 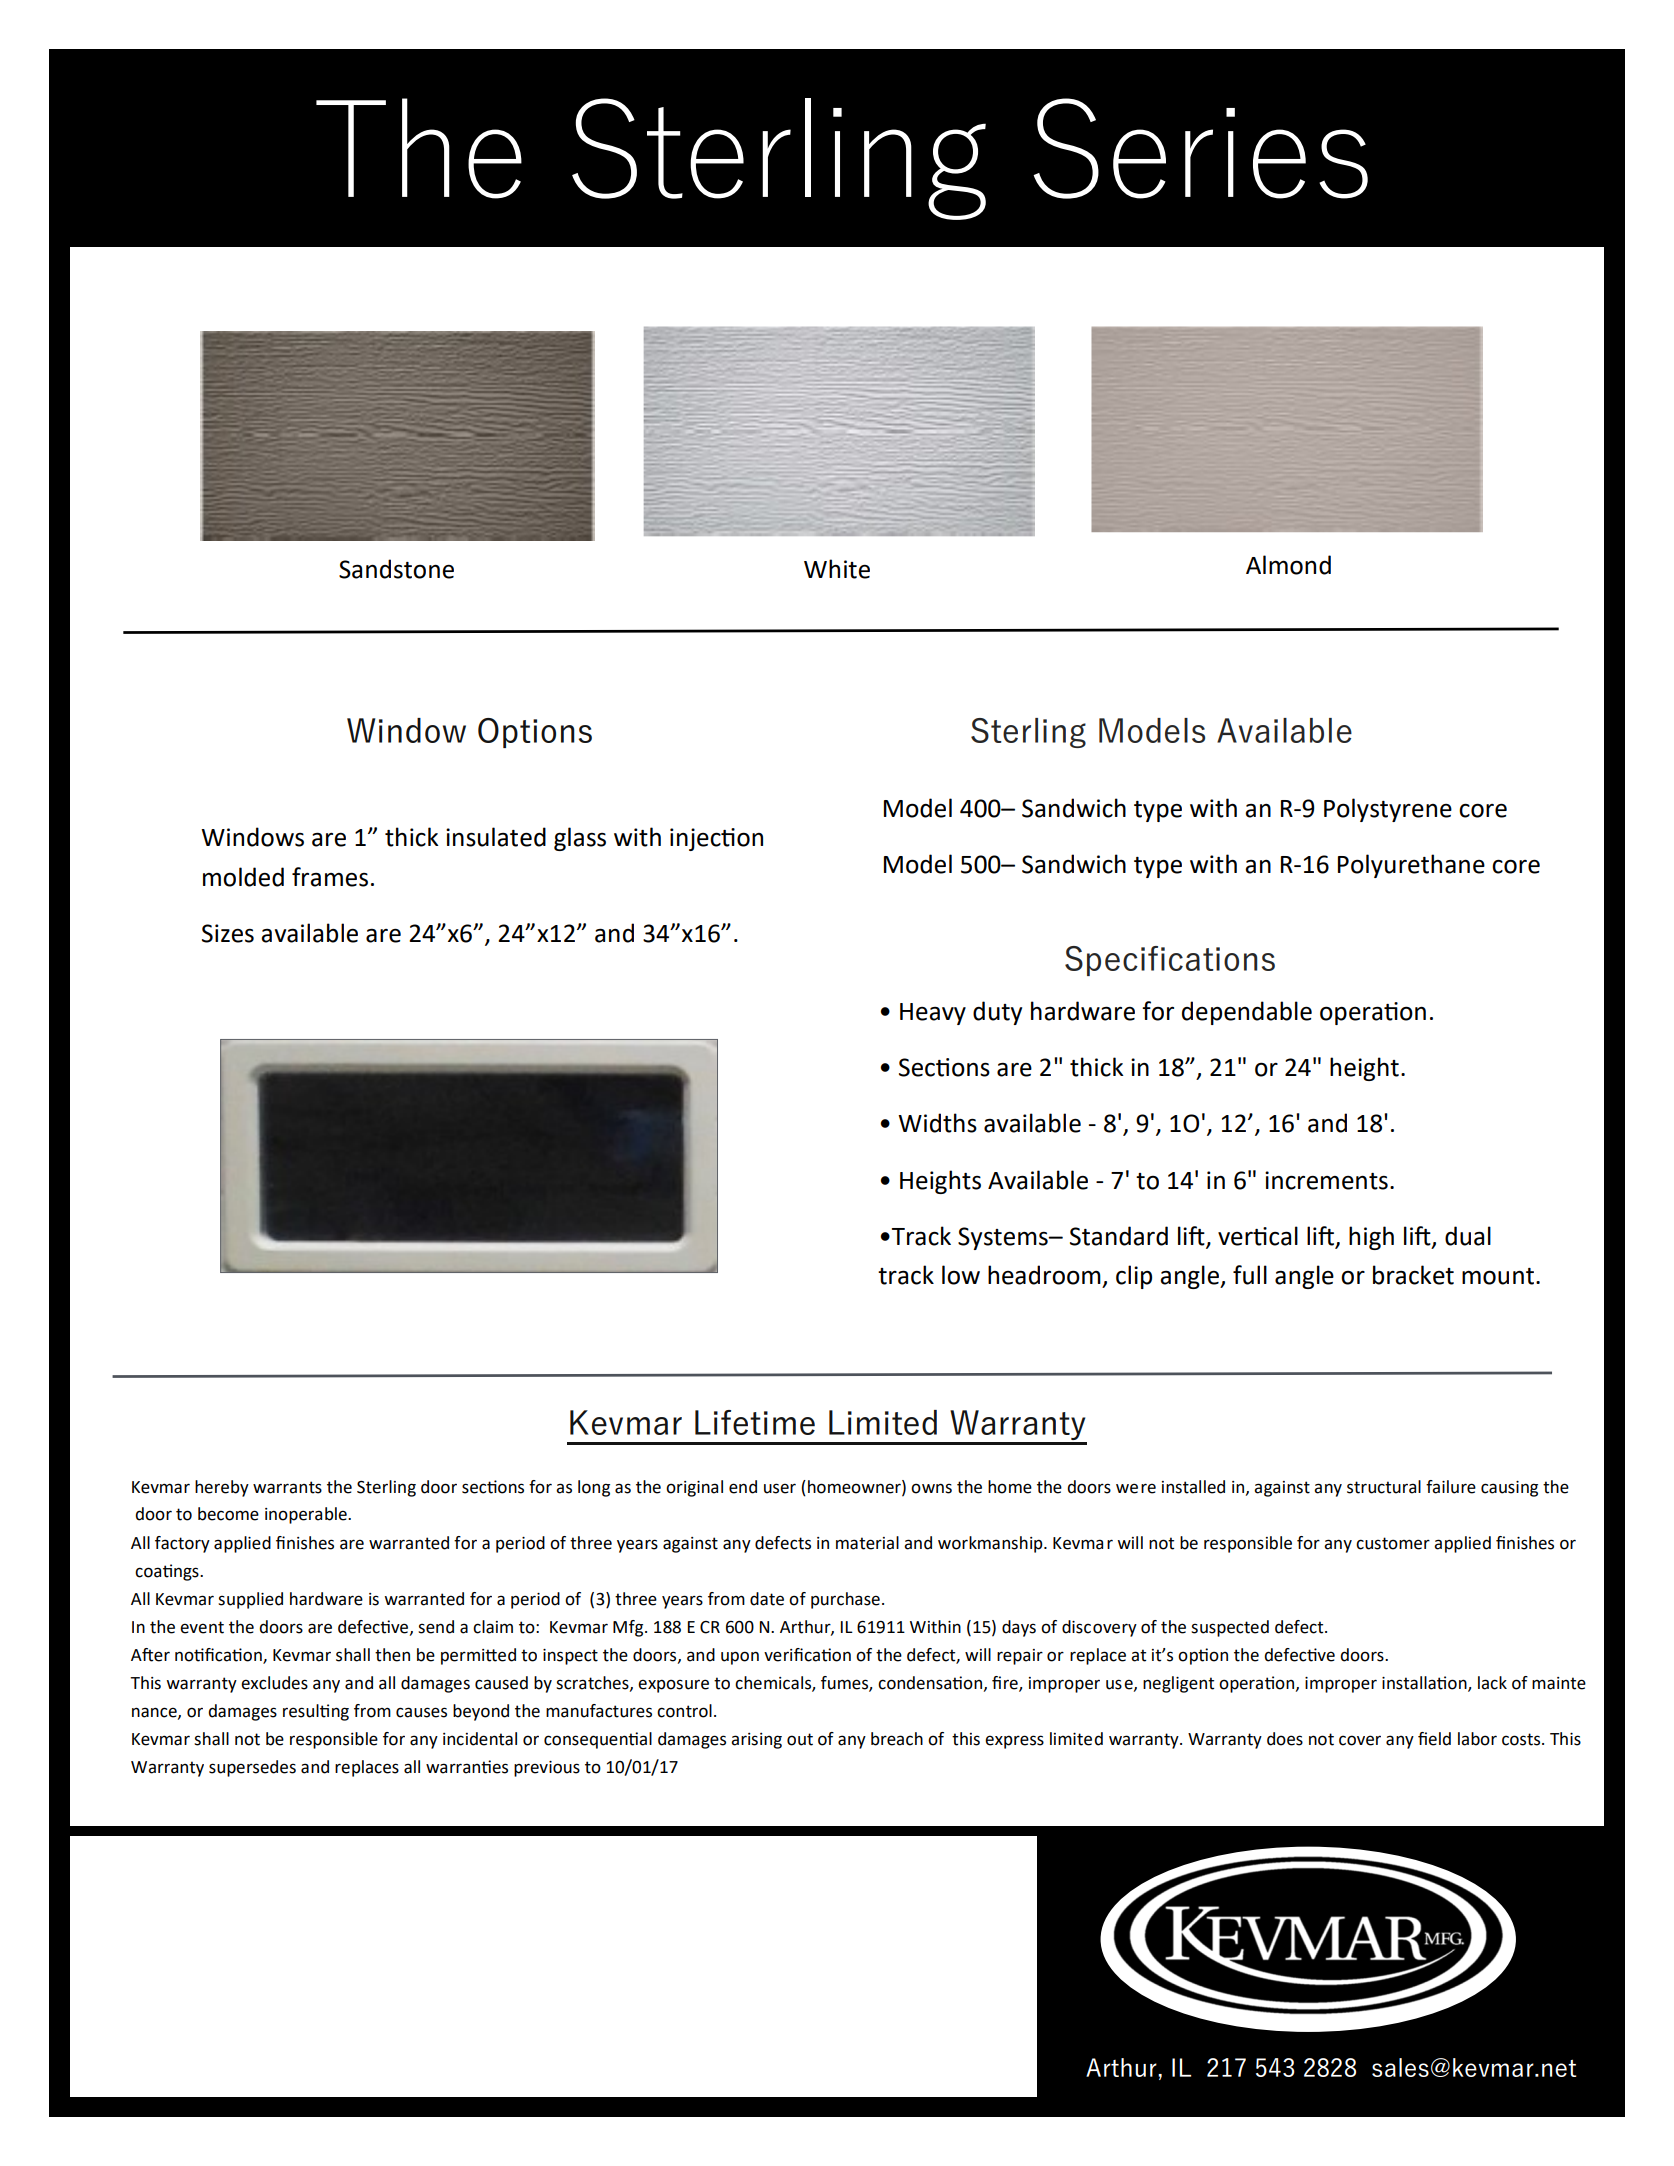 I want to click on Heavy, so click(x=933, y=1014).
